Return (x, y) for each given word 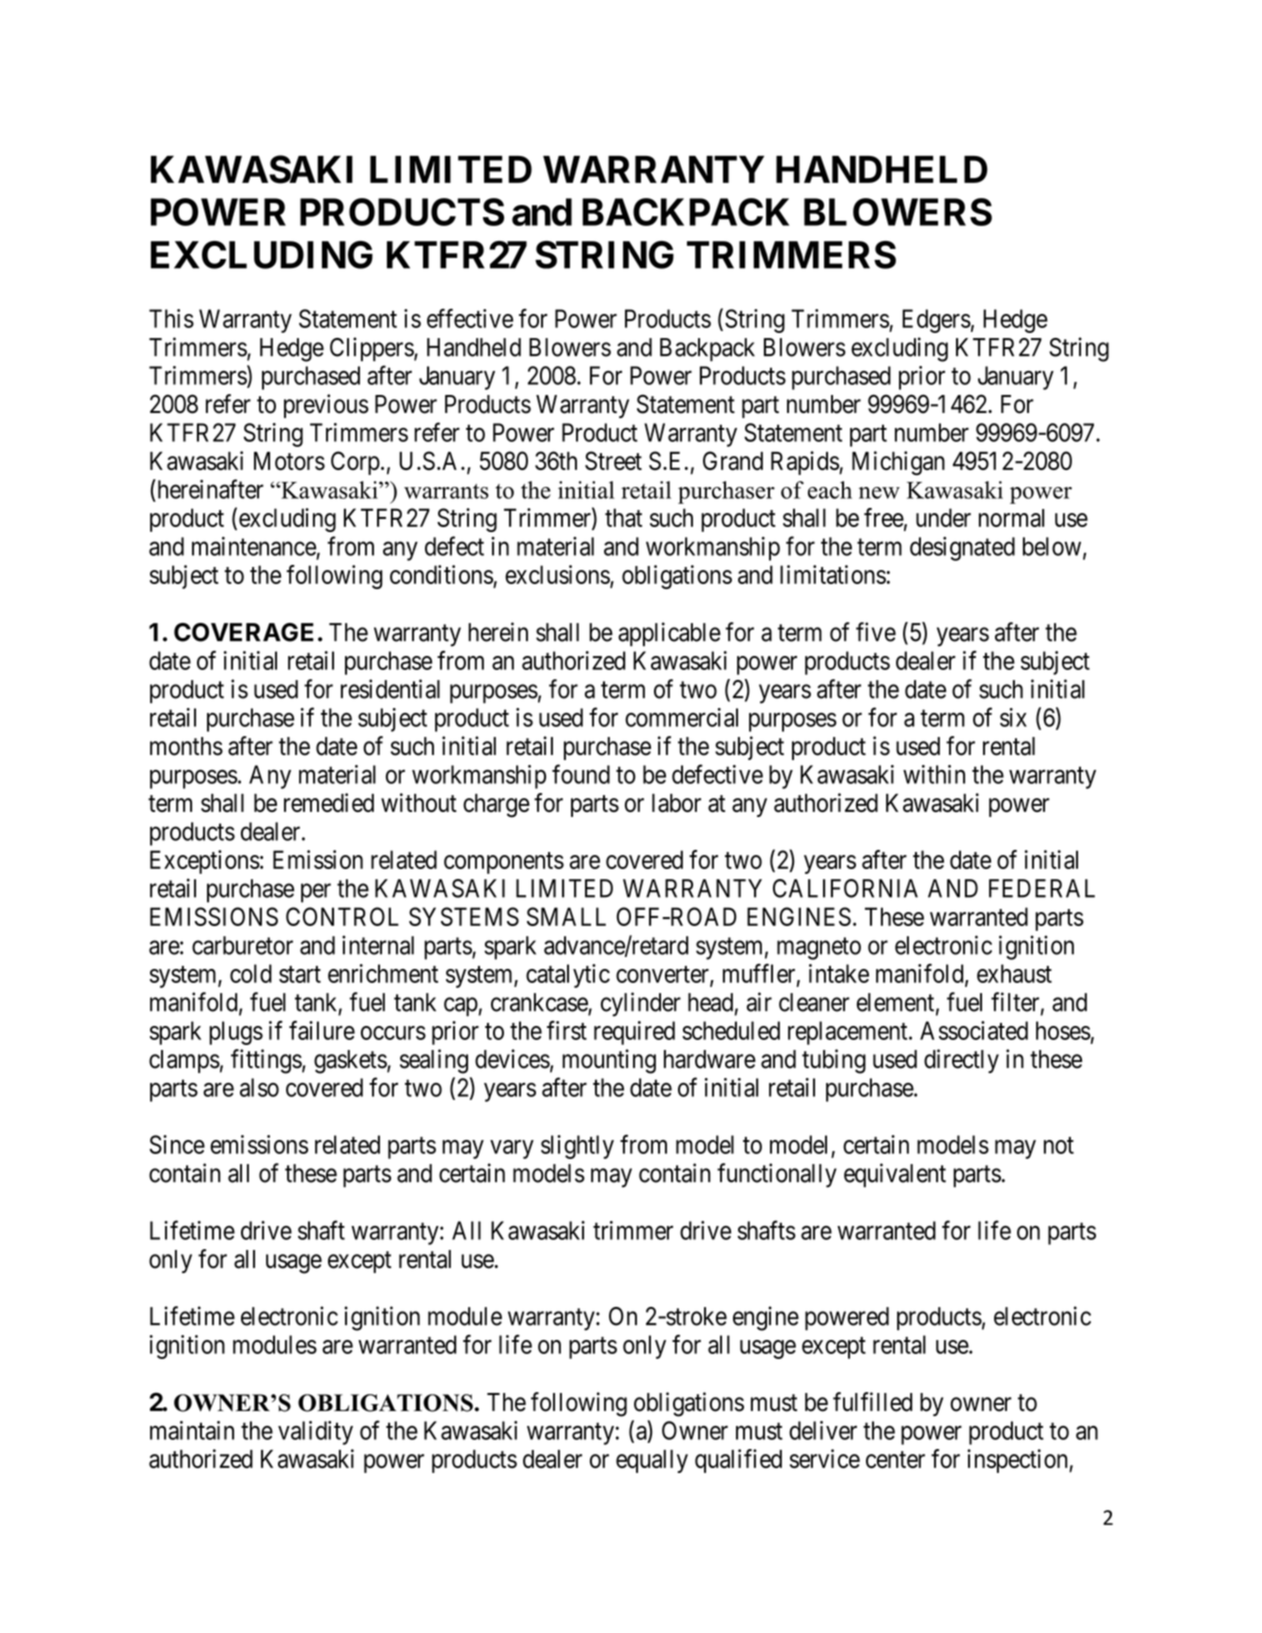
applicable (669, 634)
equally (652, 1461)
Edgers (936, 321)
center (895, 1459)
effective (470, 318)
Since (177, 1144)
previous (326, 406)
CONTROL (342, 916)
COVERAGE (244, 632)
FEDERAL (1042, 888)
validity (315, 1433)
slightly (577, 1147)
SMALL (566, 916)
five (876, 632)
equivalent (895, 1175)
